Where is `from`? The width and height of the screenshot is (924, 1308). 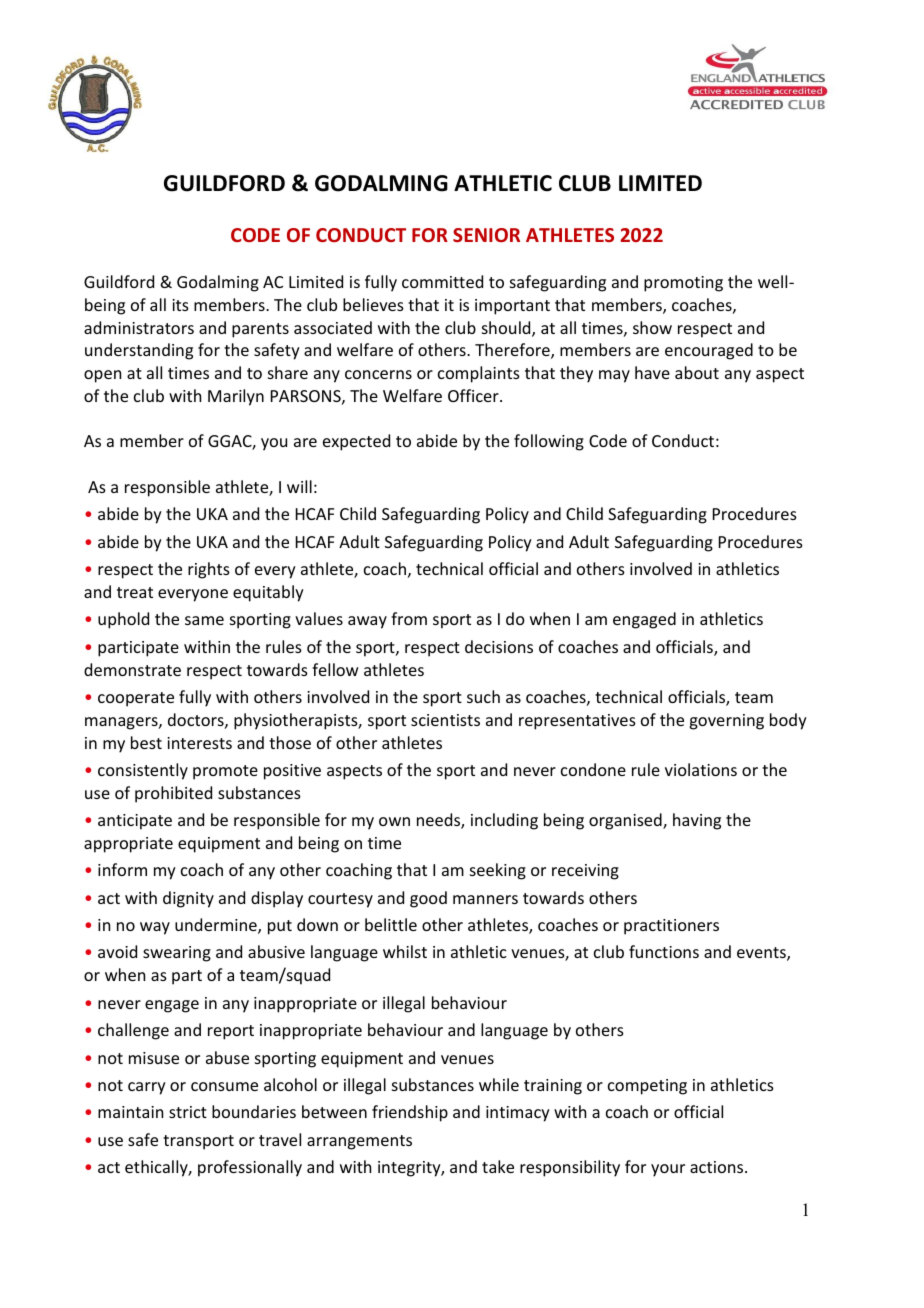 from is located at coordinates (409, 618).
